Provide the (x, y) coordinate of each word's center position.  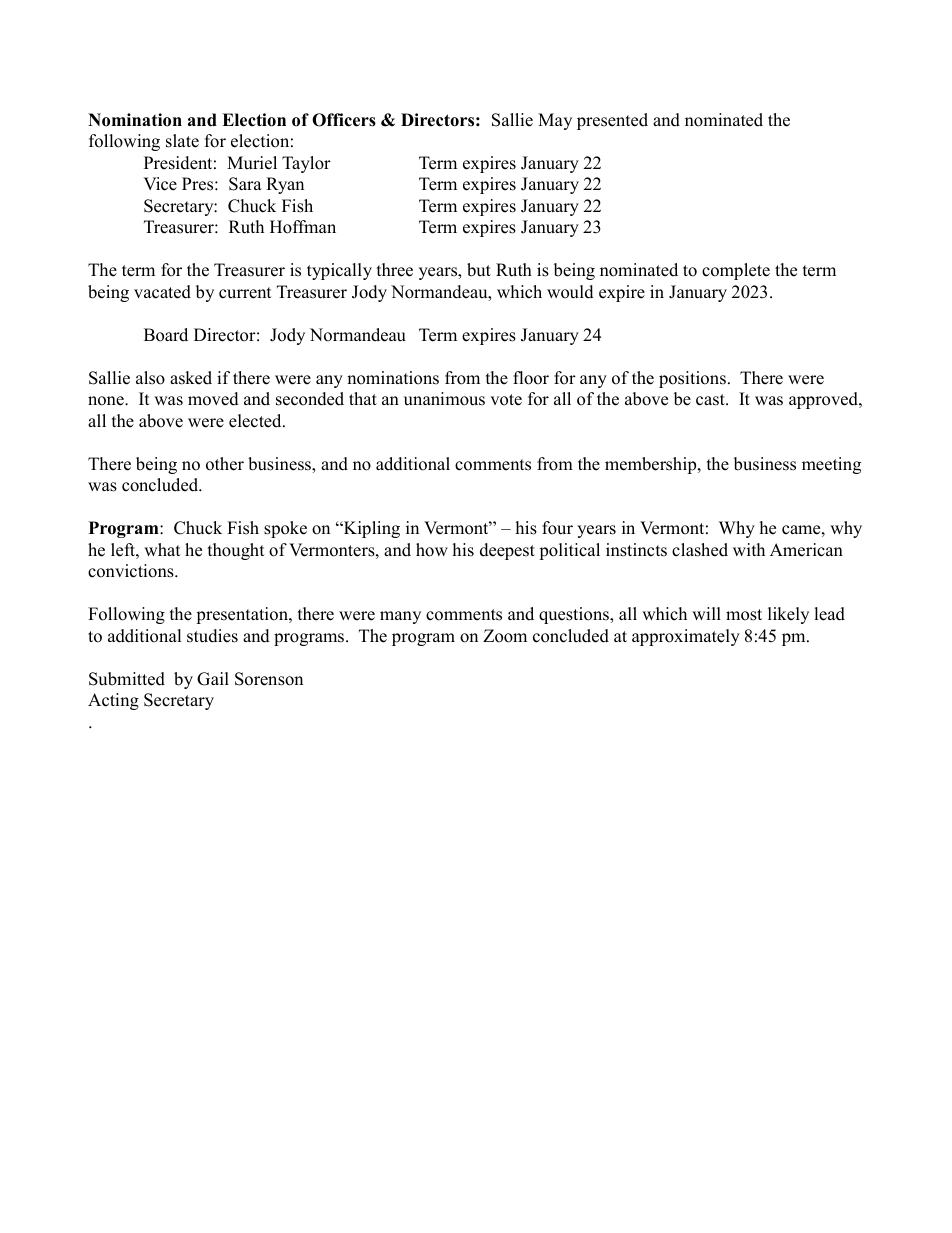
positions (692, 379)
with (749, 549)
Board (166, 335)
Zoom (505, 636)
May (555, 121)
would (570, 292)
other (225, 464)
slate (182, 141)
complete (736, 271)
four (557, 528)
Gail (213, 679)
